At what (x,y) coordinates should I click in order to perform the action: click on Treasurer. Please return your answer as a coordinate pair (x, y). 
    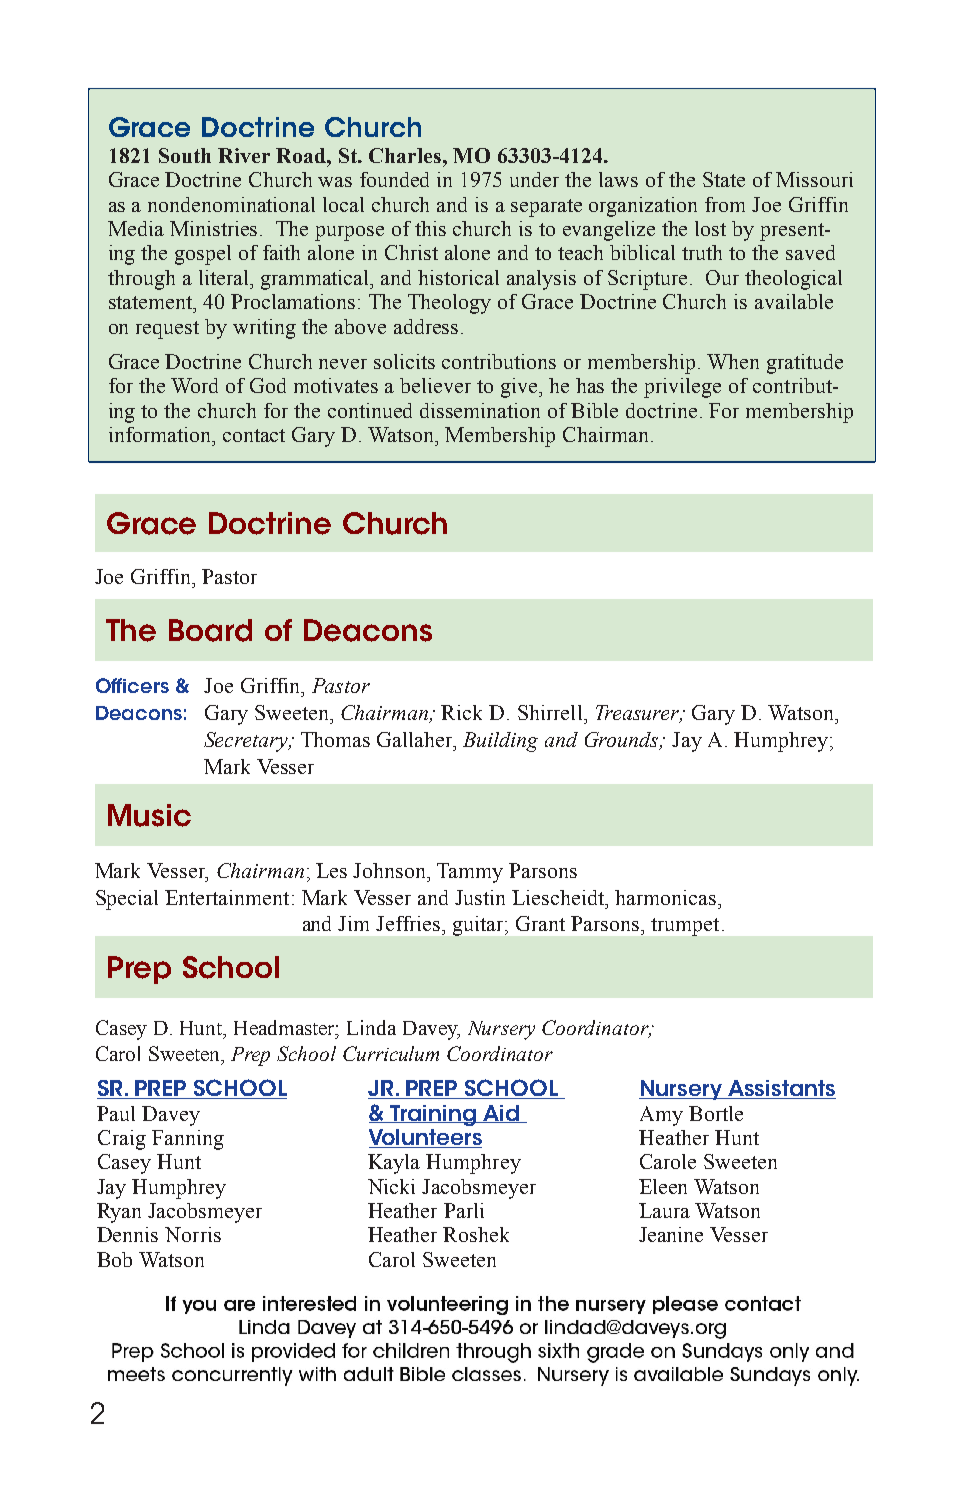
    Looking at the image, I should click on (639, 714).
